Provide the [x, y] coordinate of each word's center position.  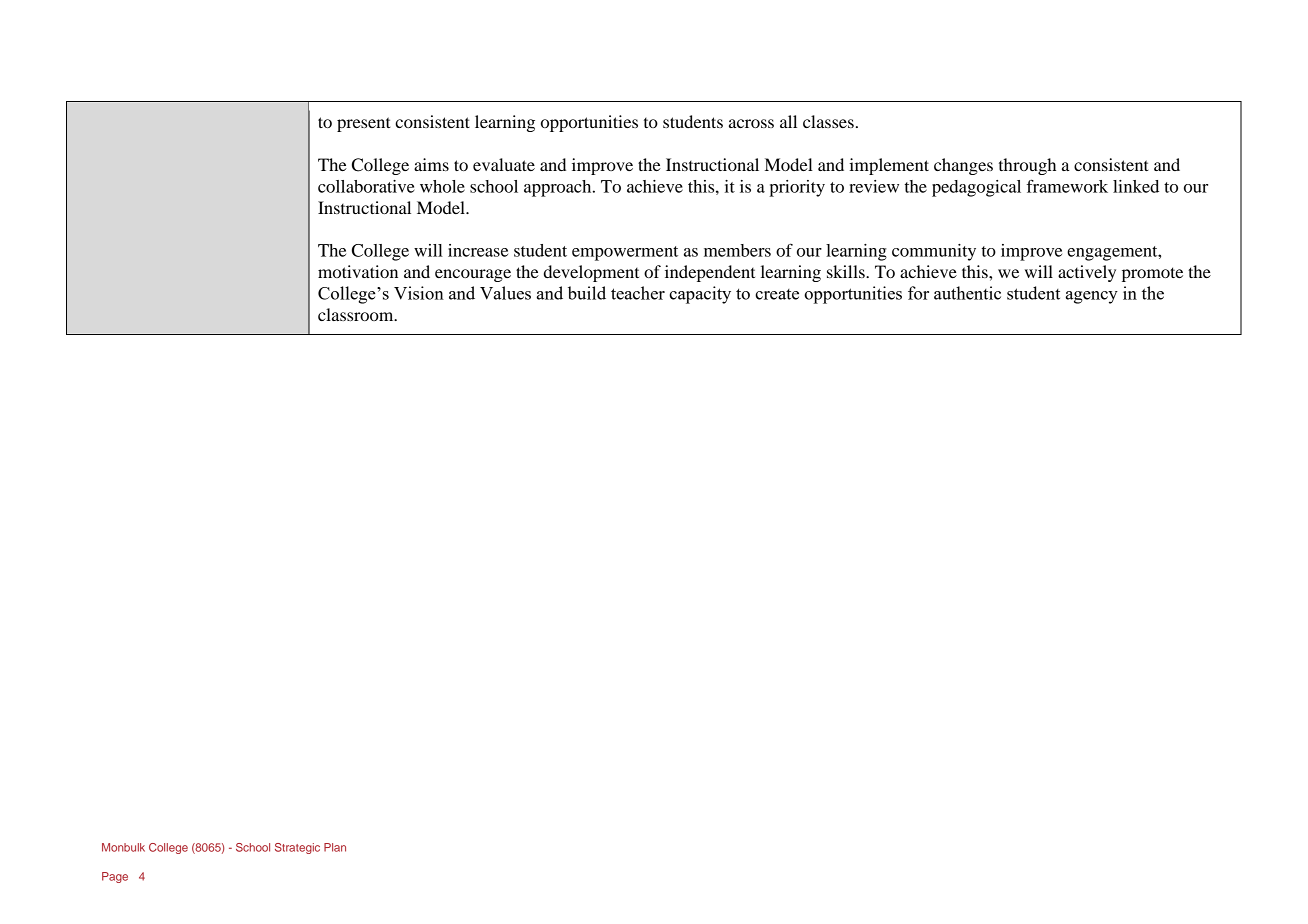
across [751, 123]
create [777, 294]
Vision [419, 293]
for [918, 293]
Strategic [297, 848]
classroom [357, 314]
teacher [638, 293]
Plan [335, 847]
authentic [967, 293]
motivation [358, 271]
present [364, 124]
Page [115, 877]
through [1027, 166]
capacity [700, 295]
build [587, 293]
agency [1092, 297]
